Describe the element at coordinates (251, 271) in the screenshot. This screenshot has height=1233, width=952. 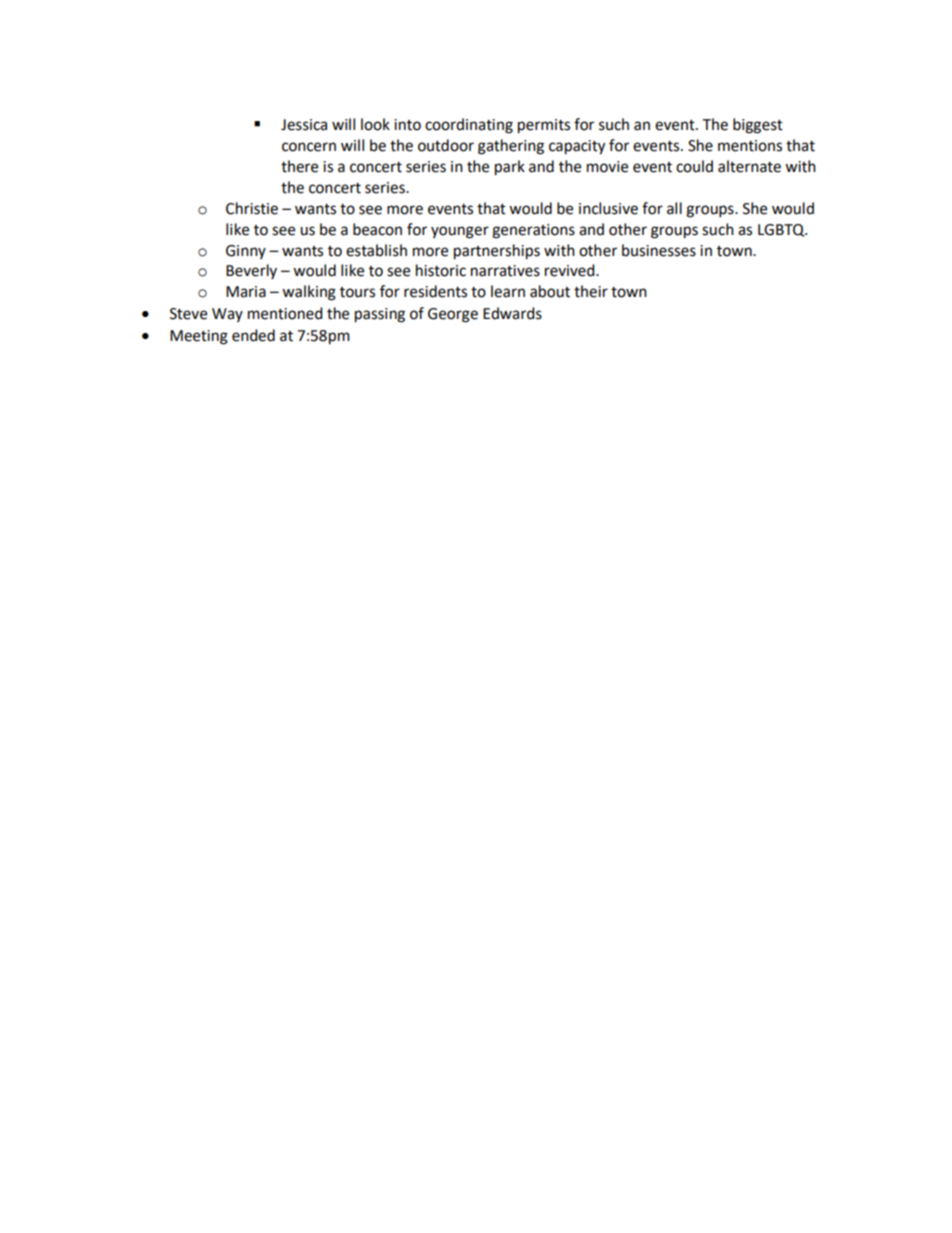
I see `Beverly` at that location.
